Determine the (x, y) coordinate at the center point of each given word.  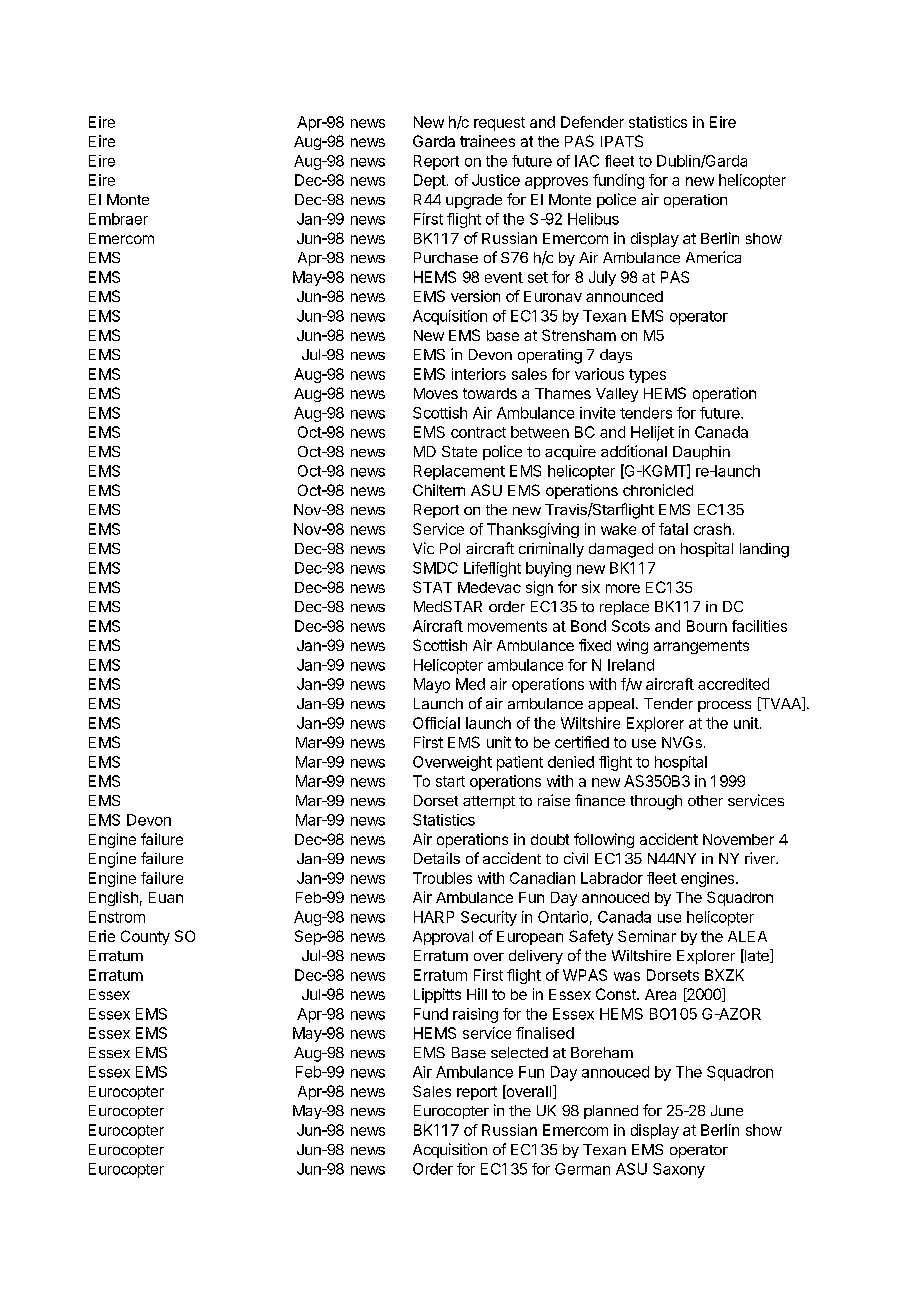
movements (507, 626)
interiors (479, 374)
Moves (436, 393)
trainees (487, 141)
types (647, 376)
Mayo (432, 685)
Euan (166, 897)
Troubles (442, 878)
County (145, 937)
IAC (587, 161)
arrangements (701, 647)
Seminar (647, 936)
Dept (430, 181)
